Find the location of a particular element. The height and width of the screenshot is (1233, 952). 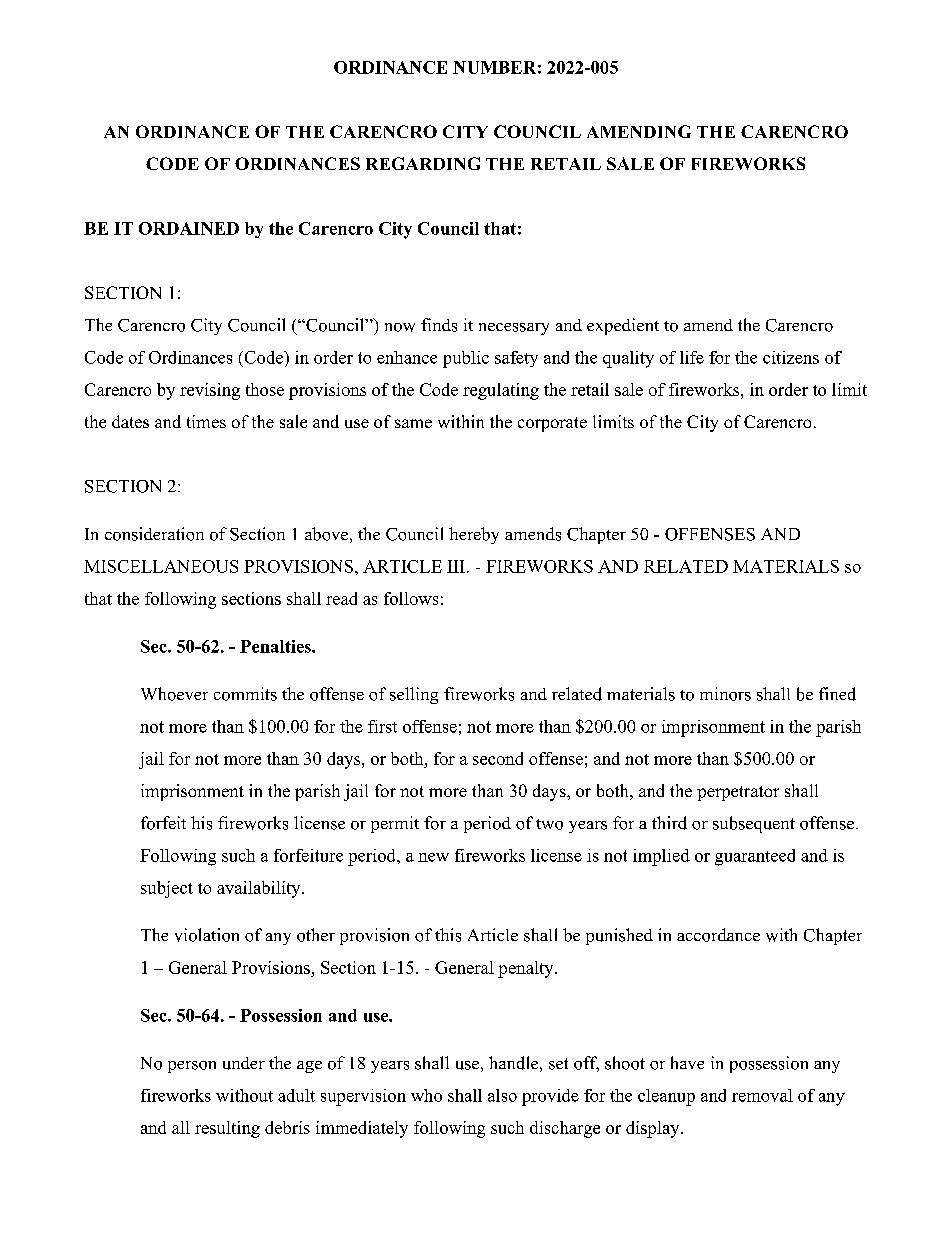

regulating is located at coordinates (501, 391).
